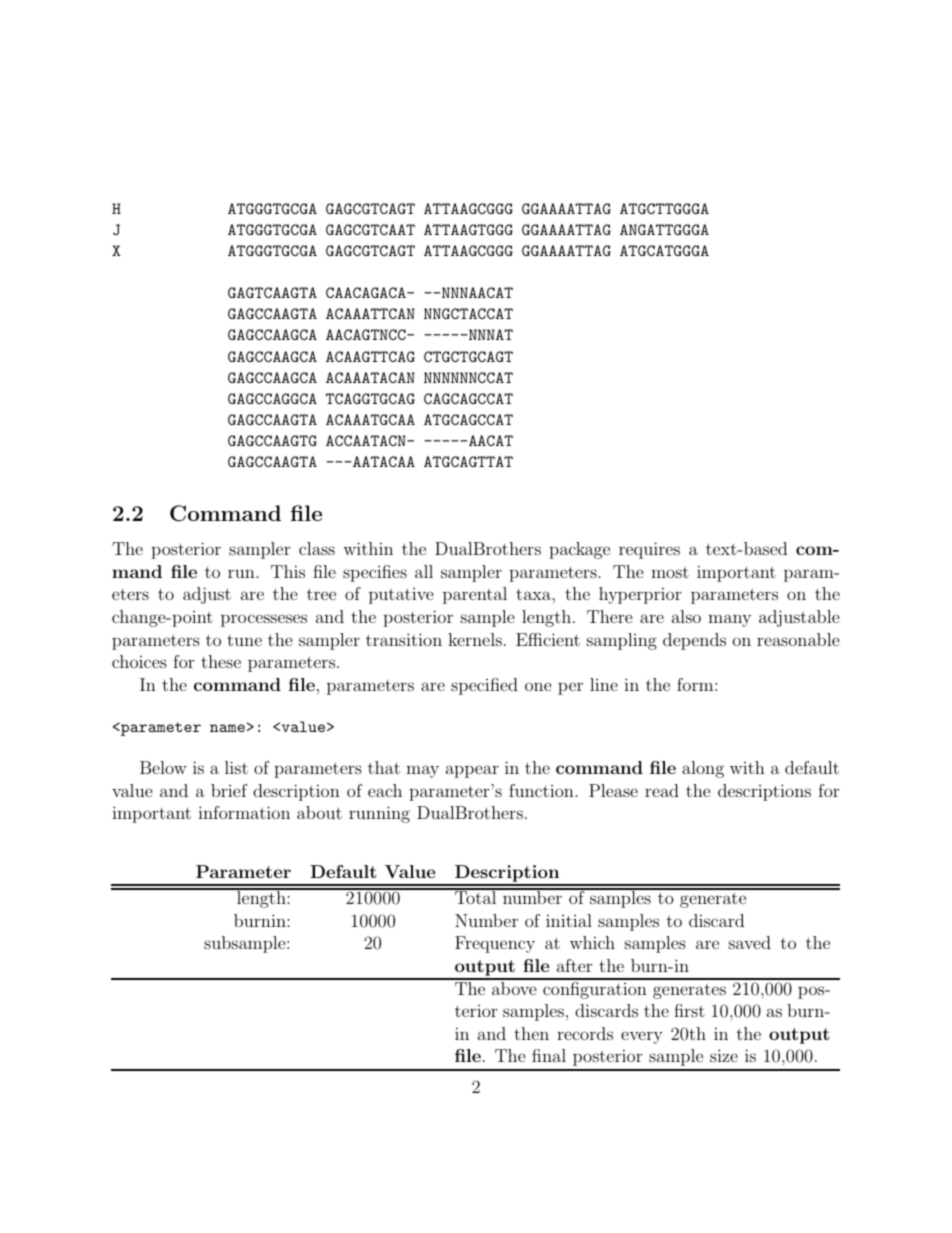 The image size is (952, 1233). What do you see at coordinates (531, 1033) in the page?
I see `then` at bounding box center [531, 1033].
